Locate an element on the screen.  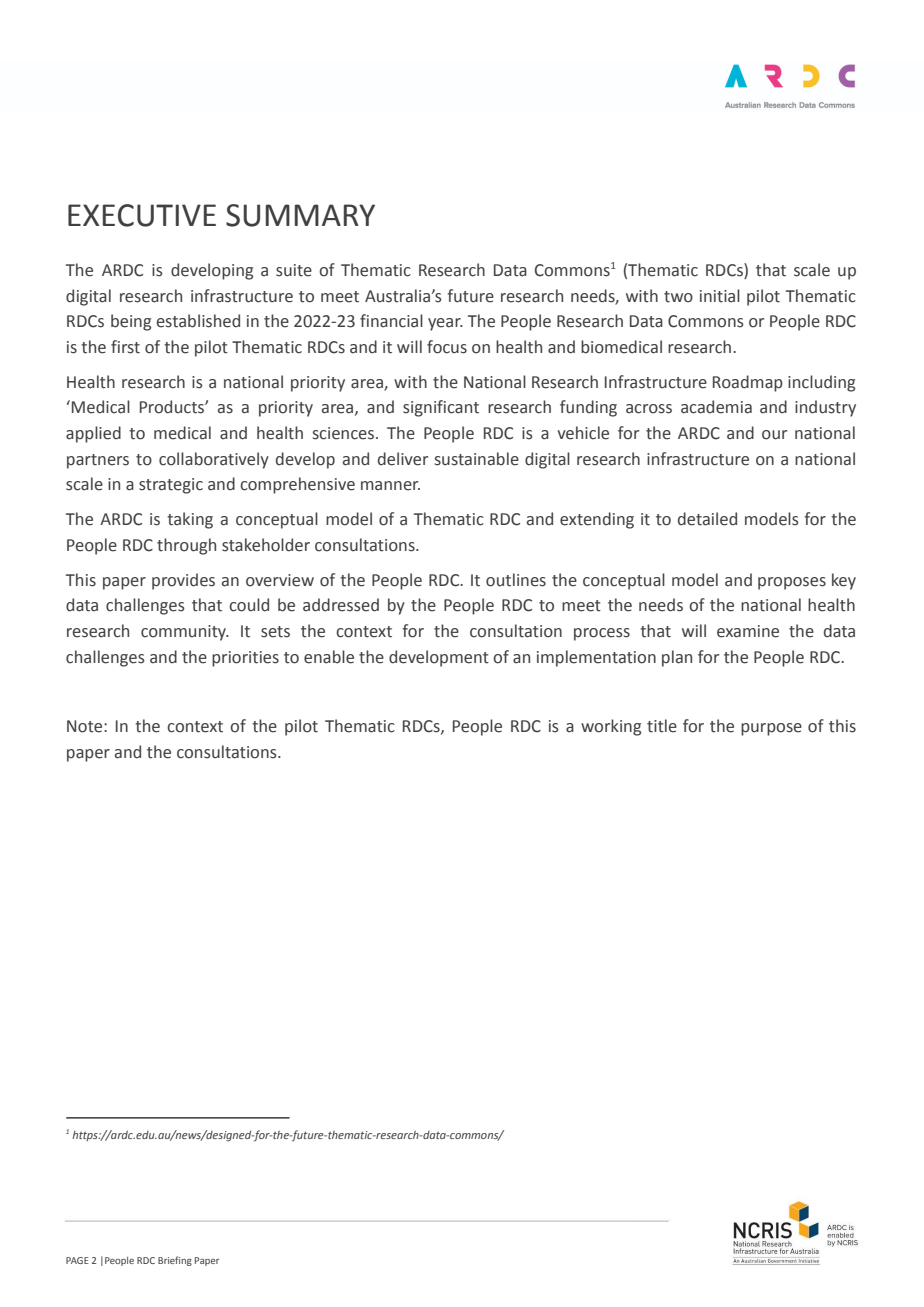
outlines is located at coordinates (516, 580).
